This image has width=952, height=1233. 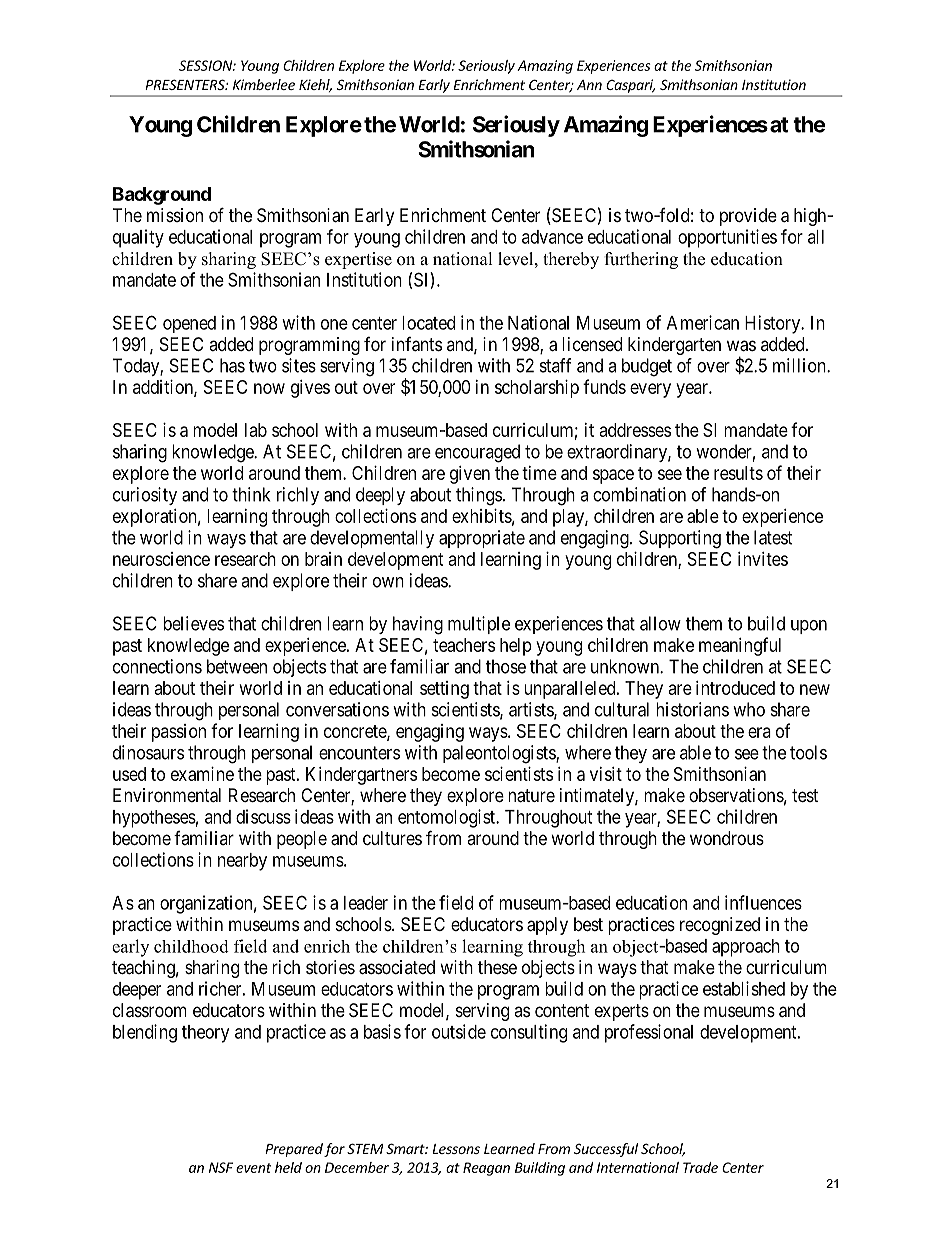 What do you see at coordinates (251, 494) in the image?
I see `think` at bounding box center [251, 494].
